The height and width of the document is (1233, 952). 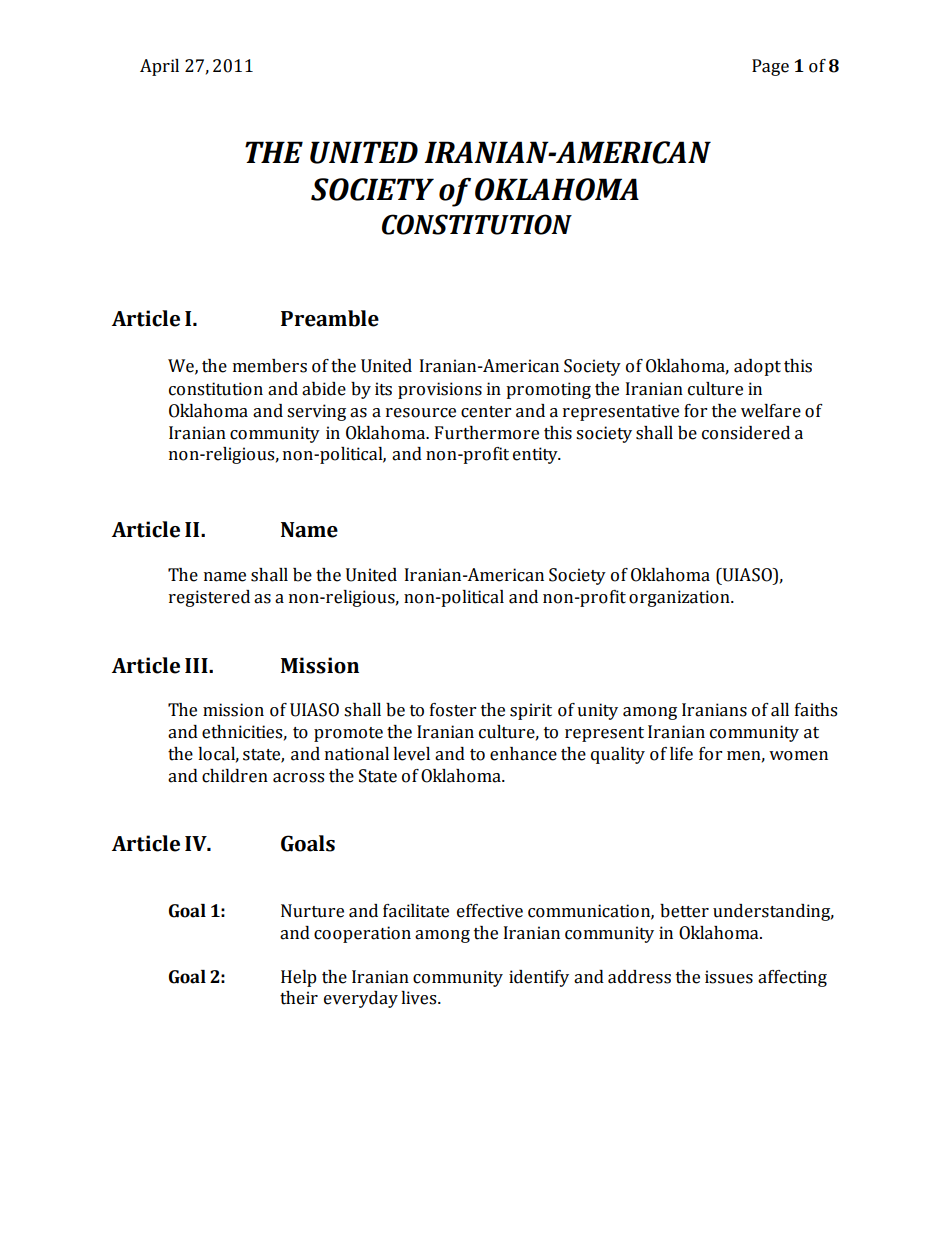 What do you see at coordinates (197, 665) in the document?
I see `III` at bounding box center [197, 665].
